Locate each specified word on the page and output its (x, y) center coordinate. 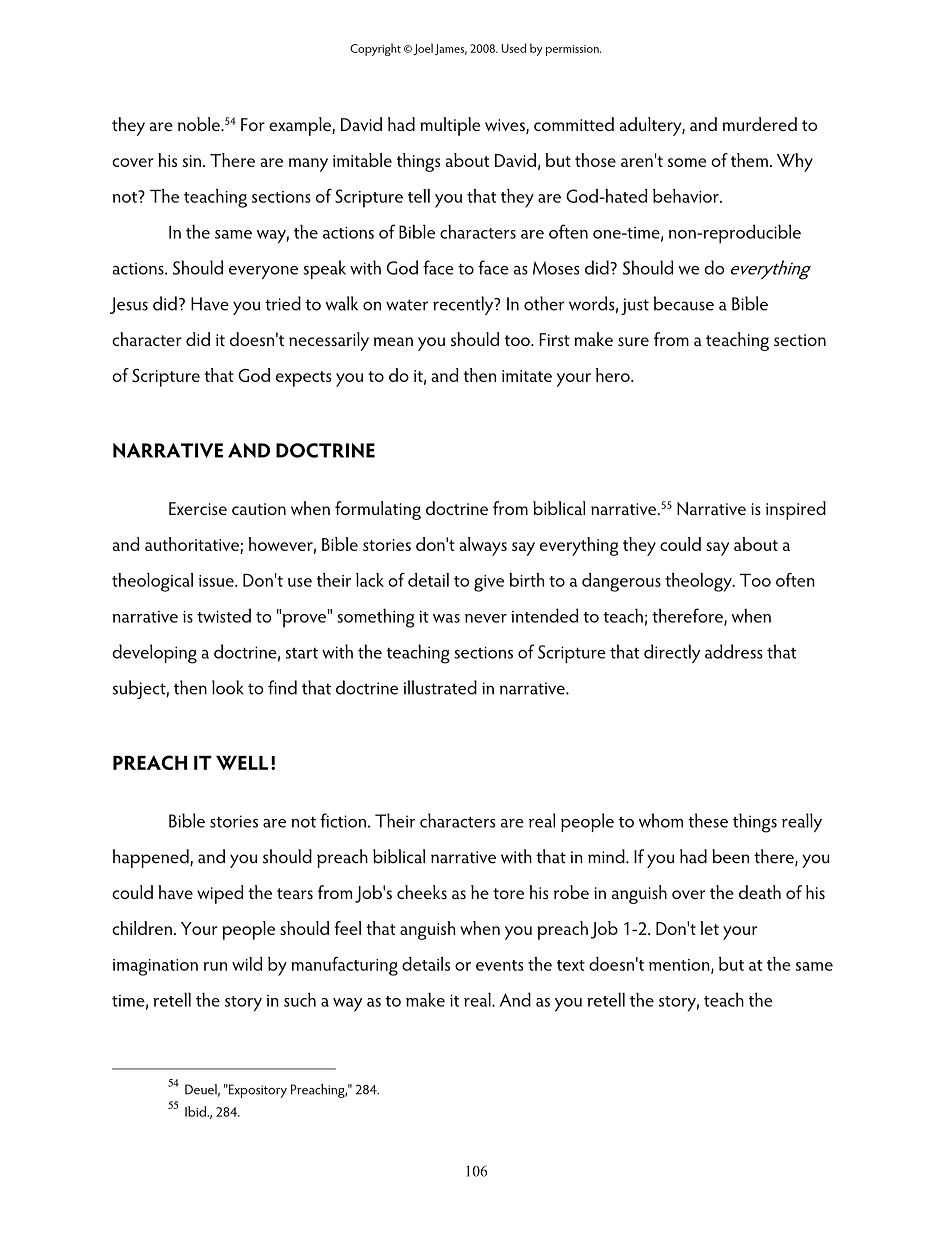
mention (680, 966)
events (499, 965)
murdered (759, 124)
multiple (450, 126)
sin (193, 161)
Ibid (196, 1111)
